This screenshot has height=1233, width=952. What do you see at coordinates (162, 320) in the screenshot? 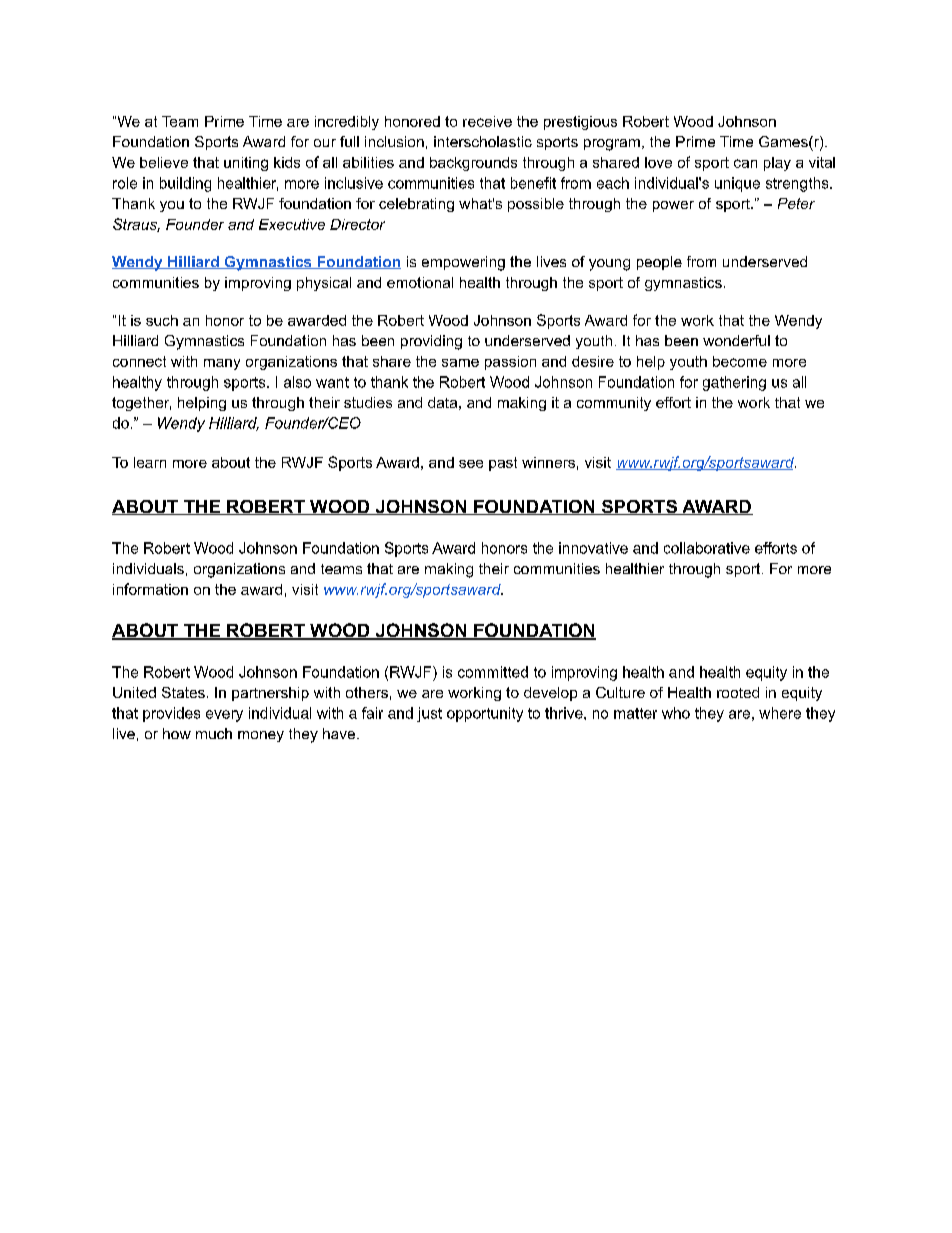
I see `such` at bounding box center [162, 320].
